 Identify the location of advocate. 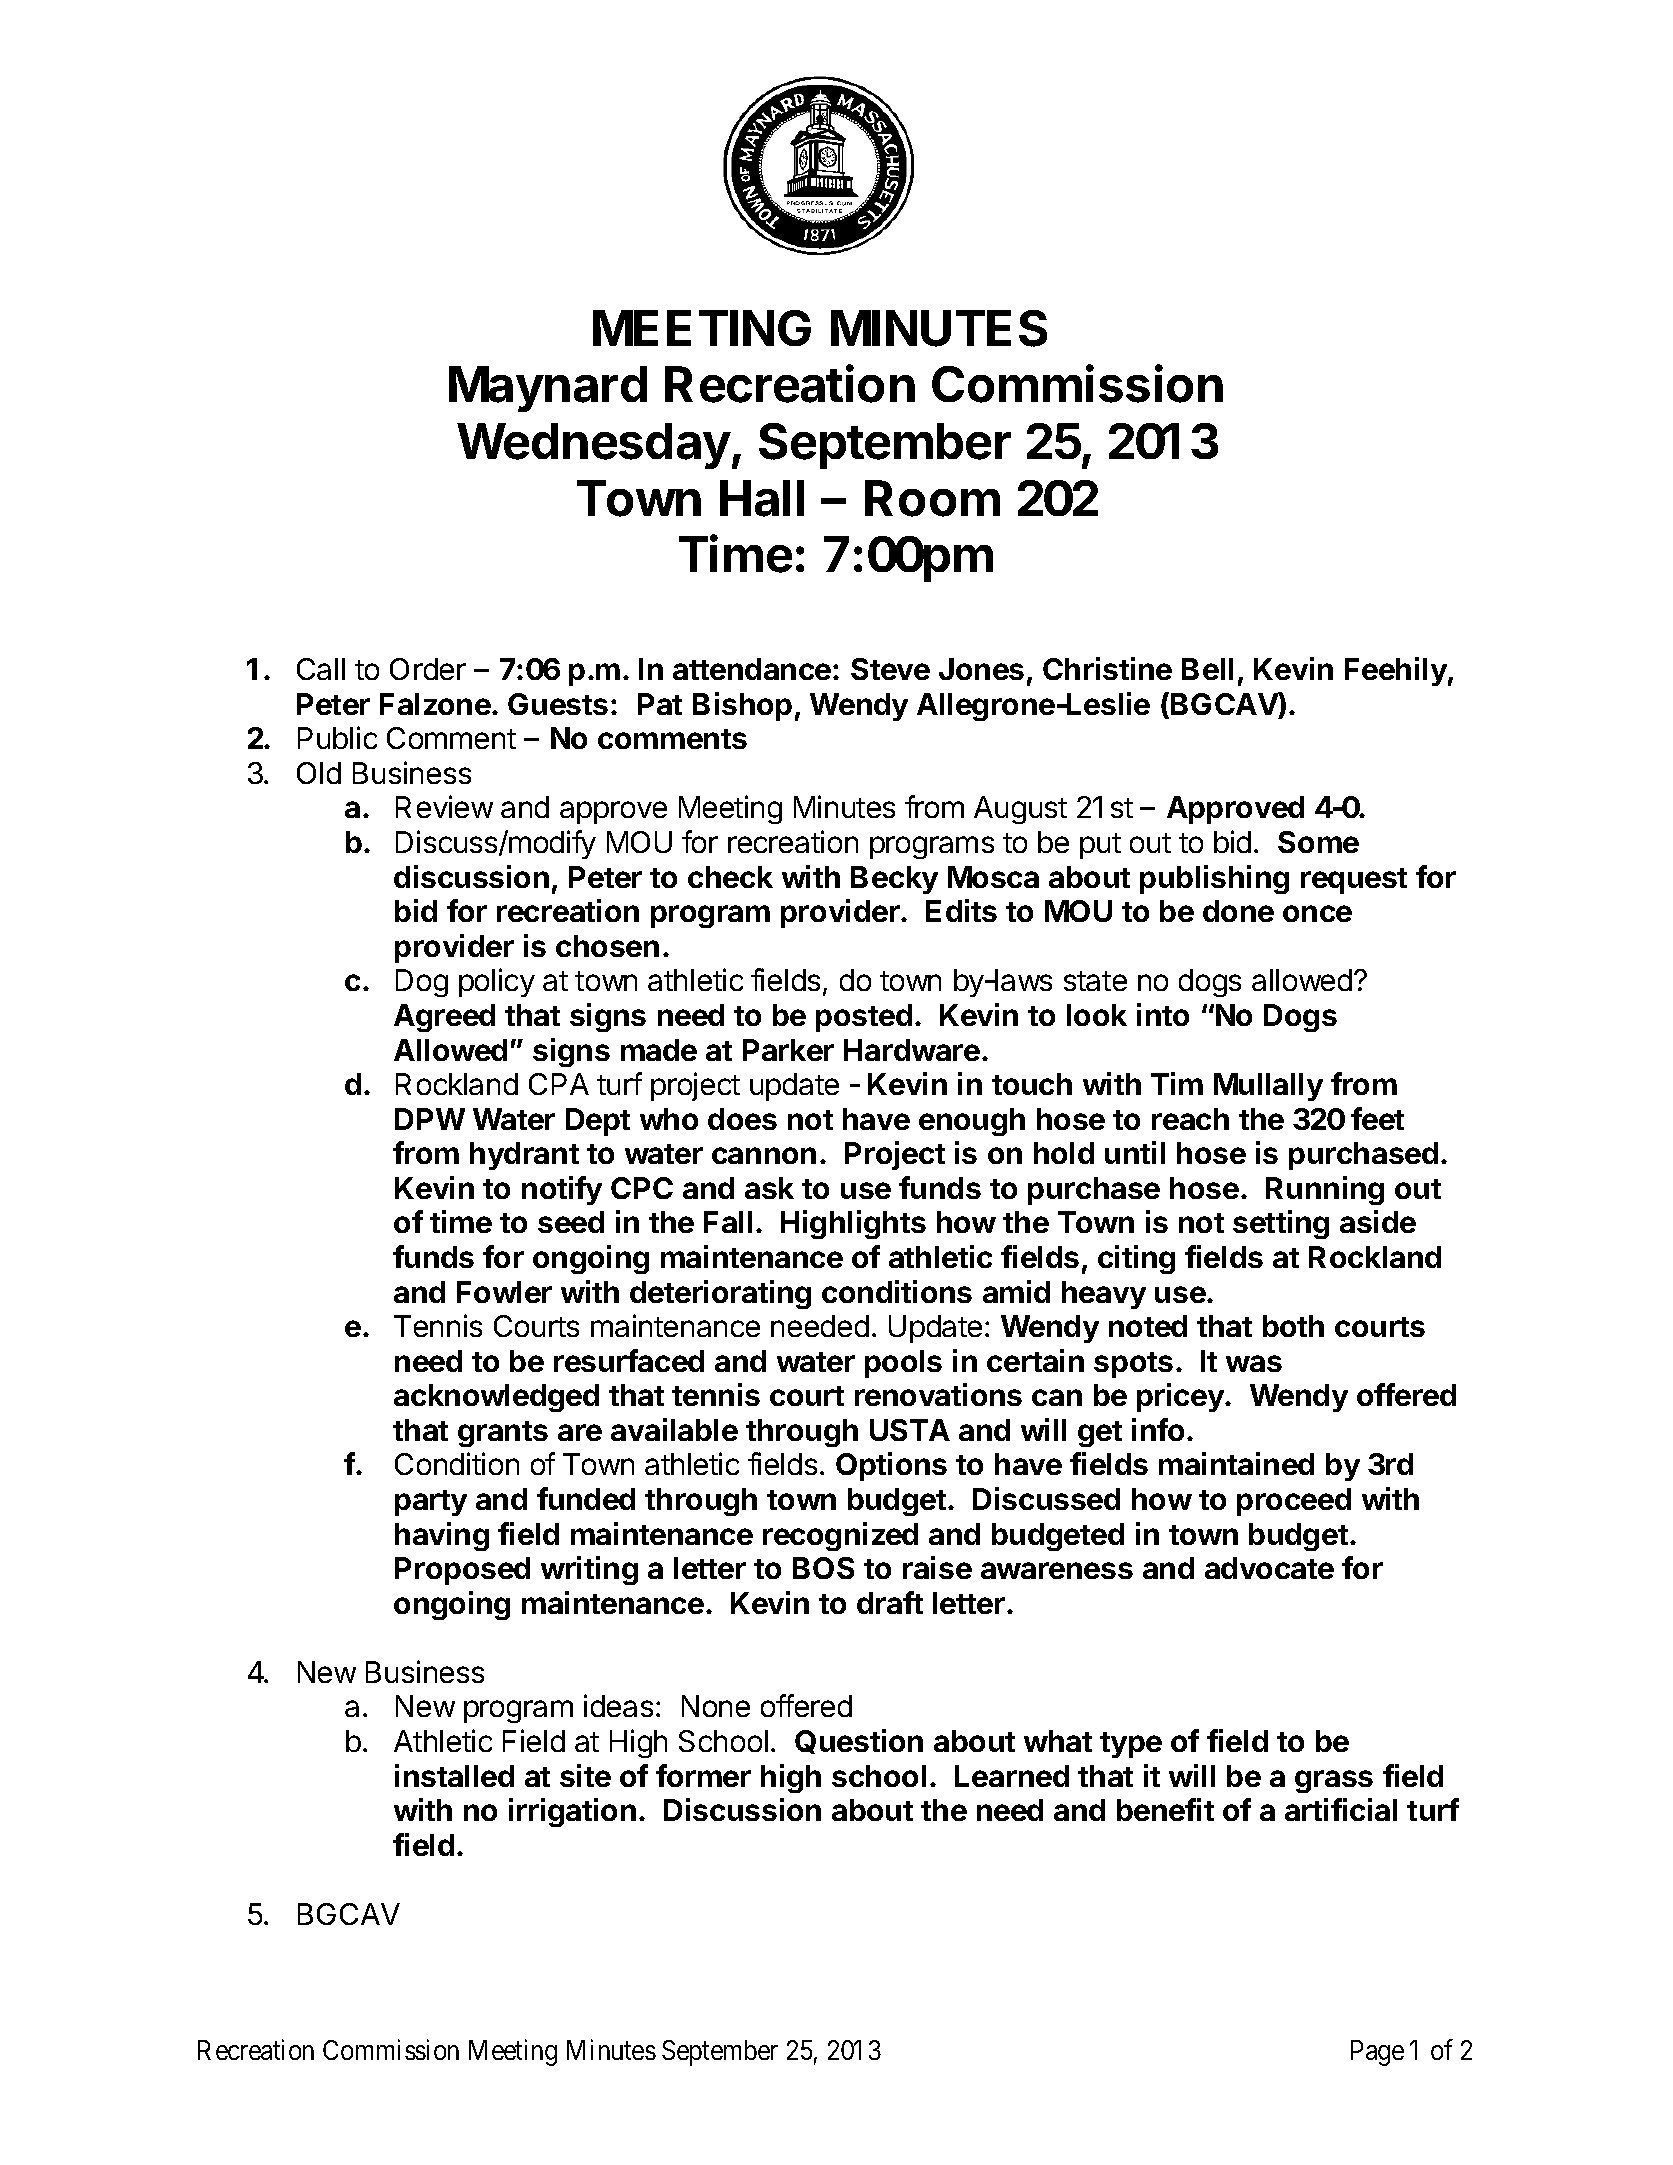
(1269, 1568).
